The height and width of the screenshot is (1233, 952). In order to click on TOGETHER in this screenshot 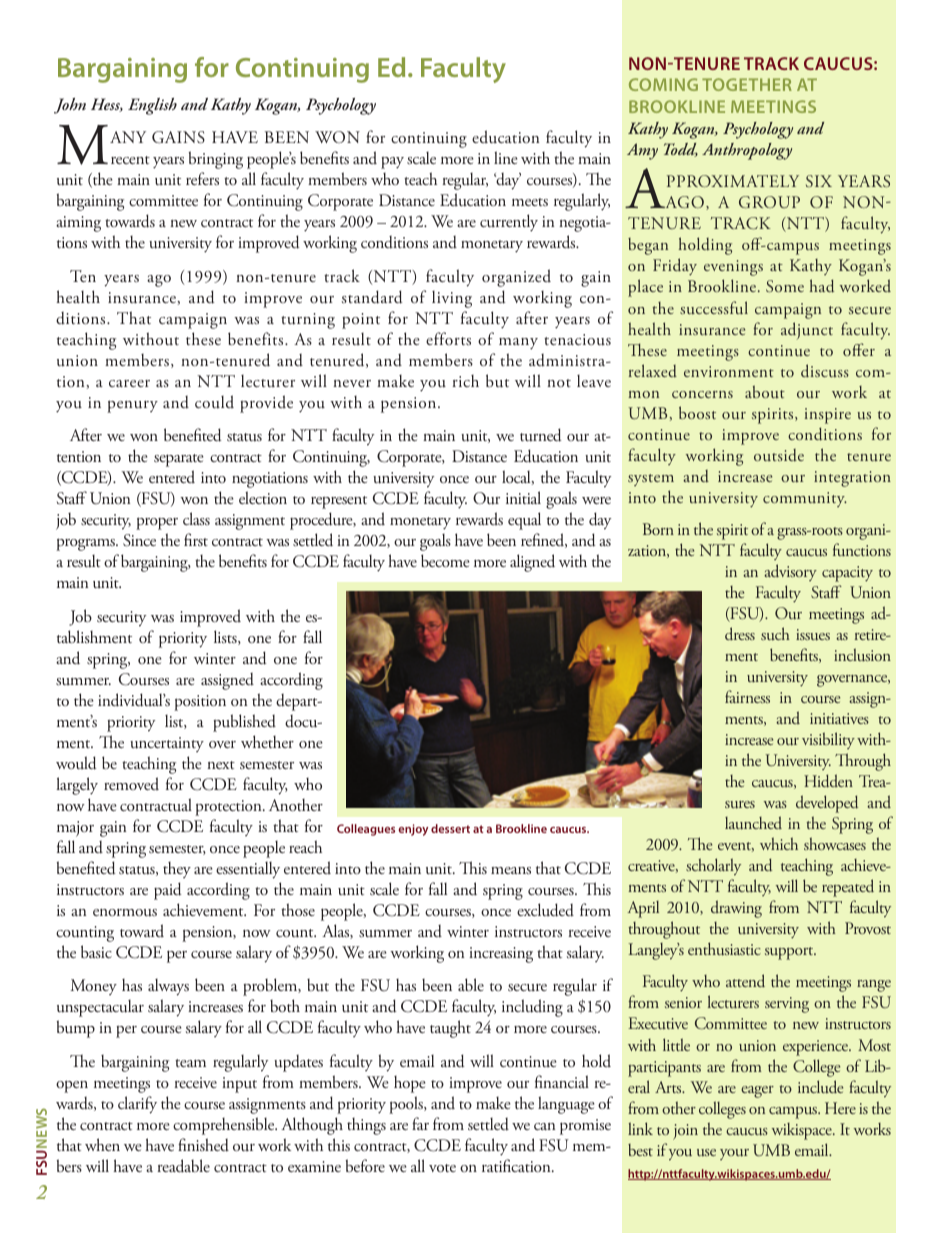, I will do `click(747, 84)`.
